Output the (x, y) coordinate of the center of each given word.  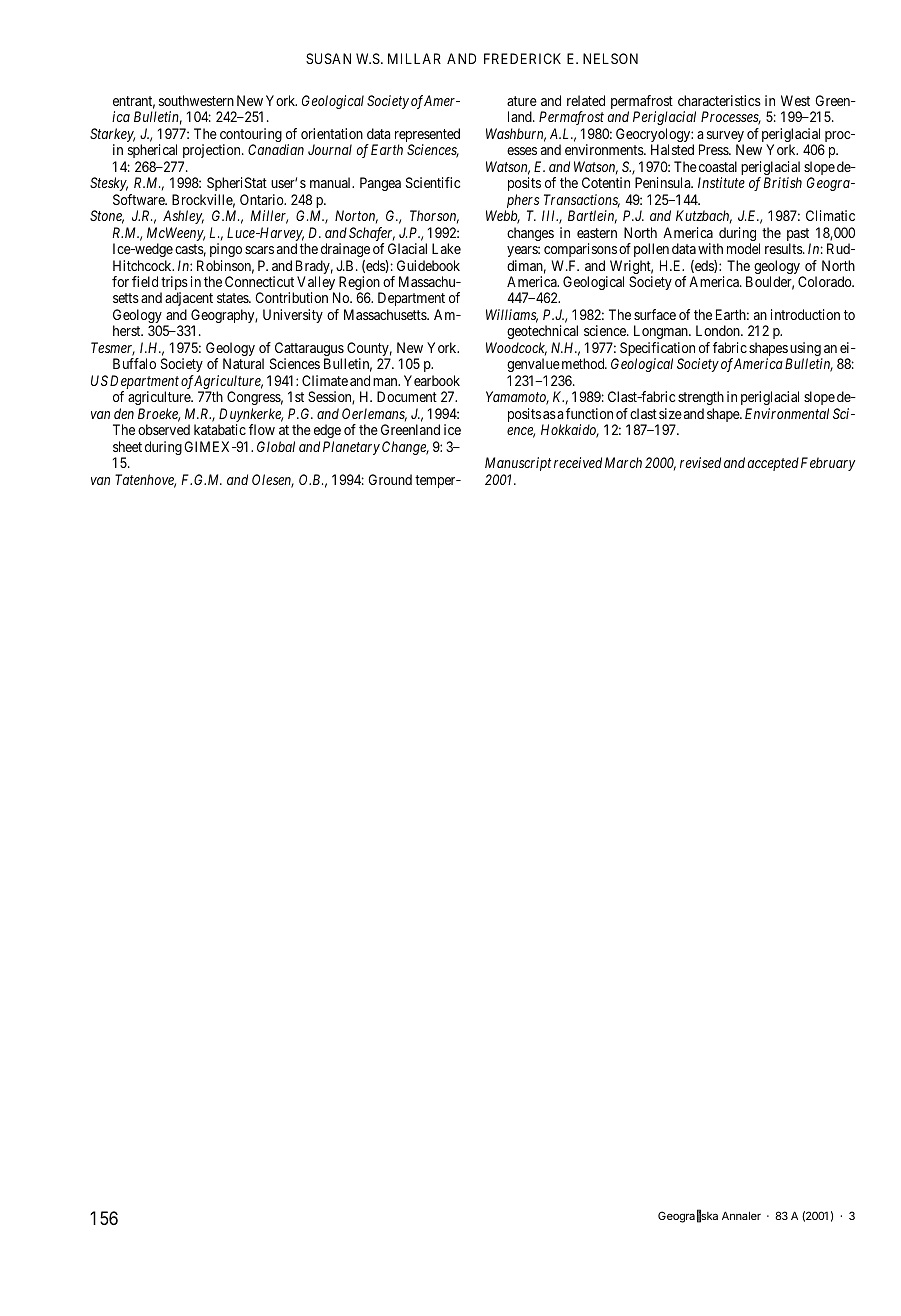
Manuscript (518, 464)
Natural (243, 363)
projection (213, 151)
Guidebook (428, 265)
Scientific (433, 182)
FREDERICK (522, 58)
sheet (127, 446)
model (743, 248)
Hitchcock (143, 265)
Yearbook (432, 380)
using (805, 350)
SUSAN (328, 58)
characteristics (719, 100)
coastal (718, 166)
